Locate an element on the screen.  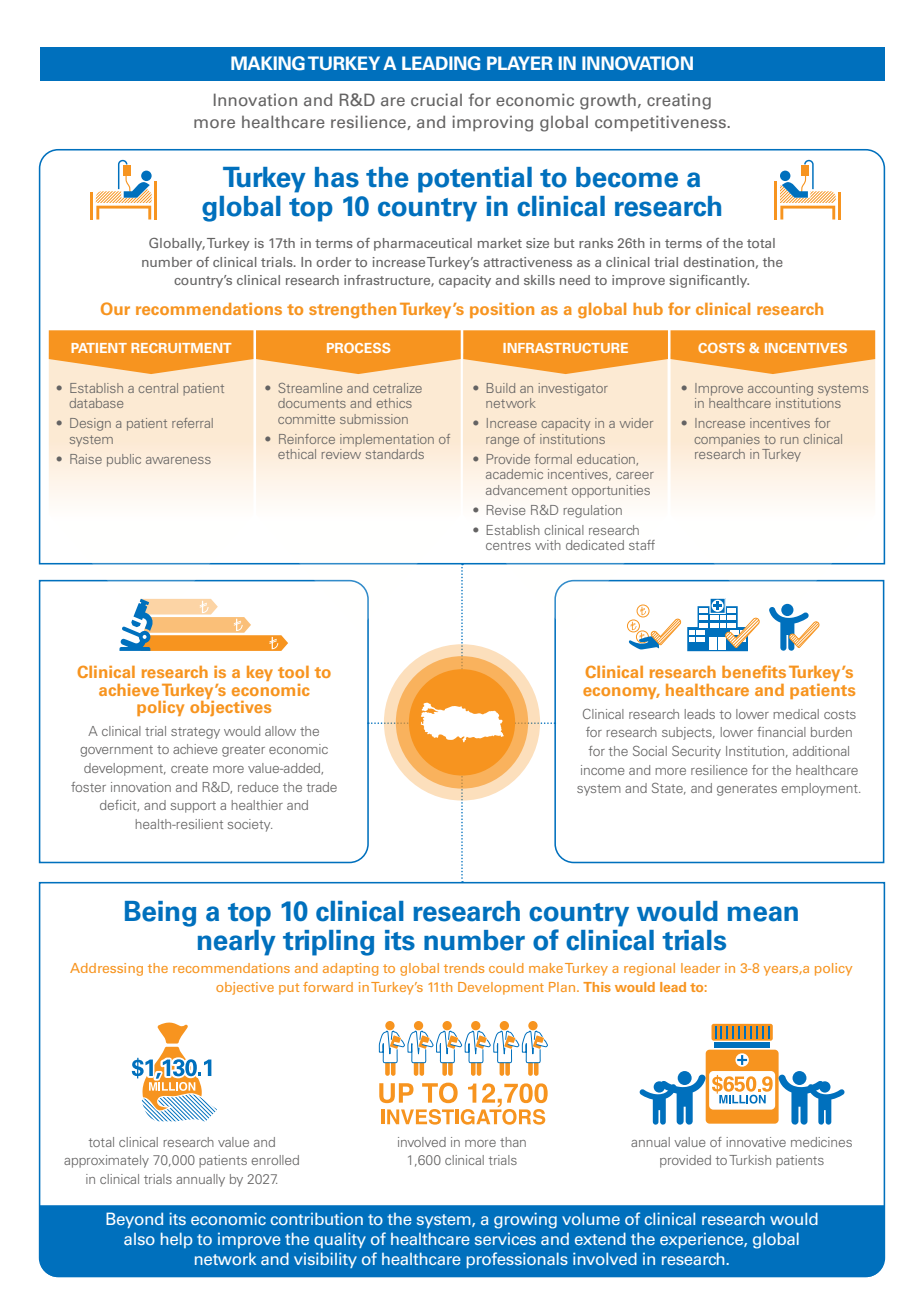
services is located at coordinates (505, 1239).
